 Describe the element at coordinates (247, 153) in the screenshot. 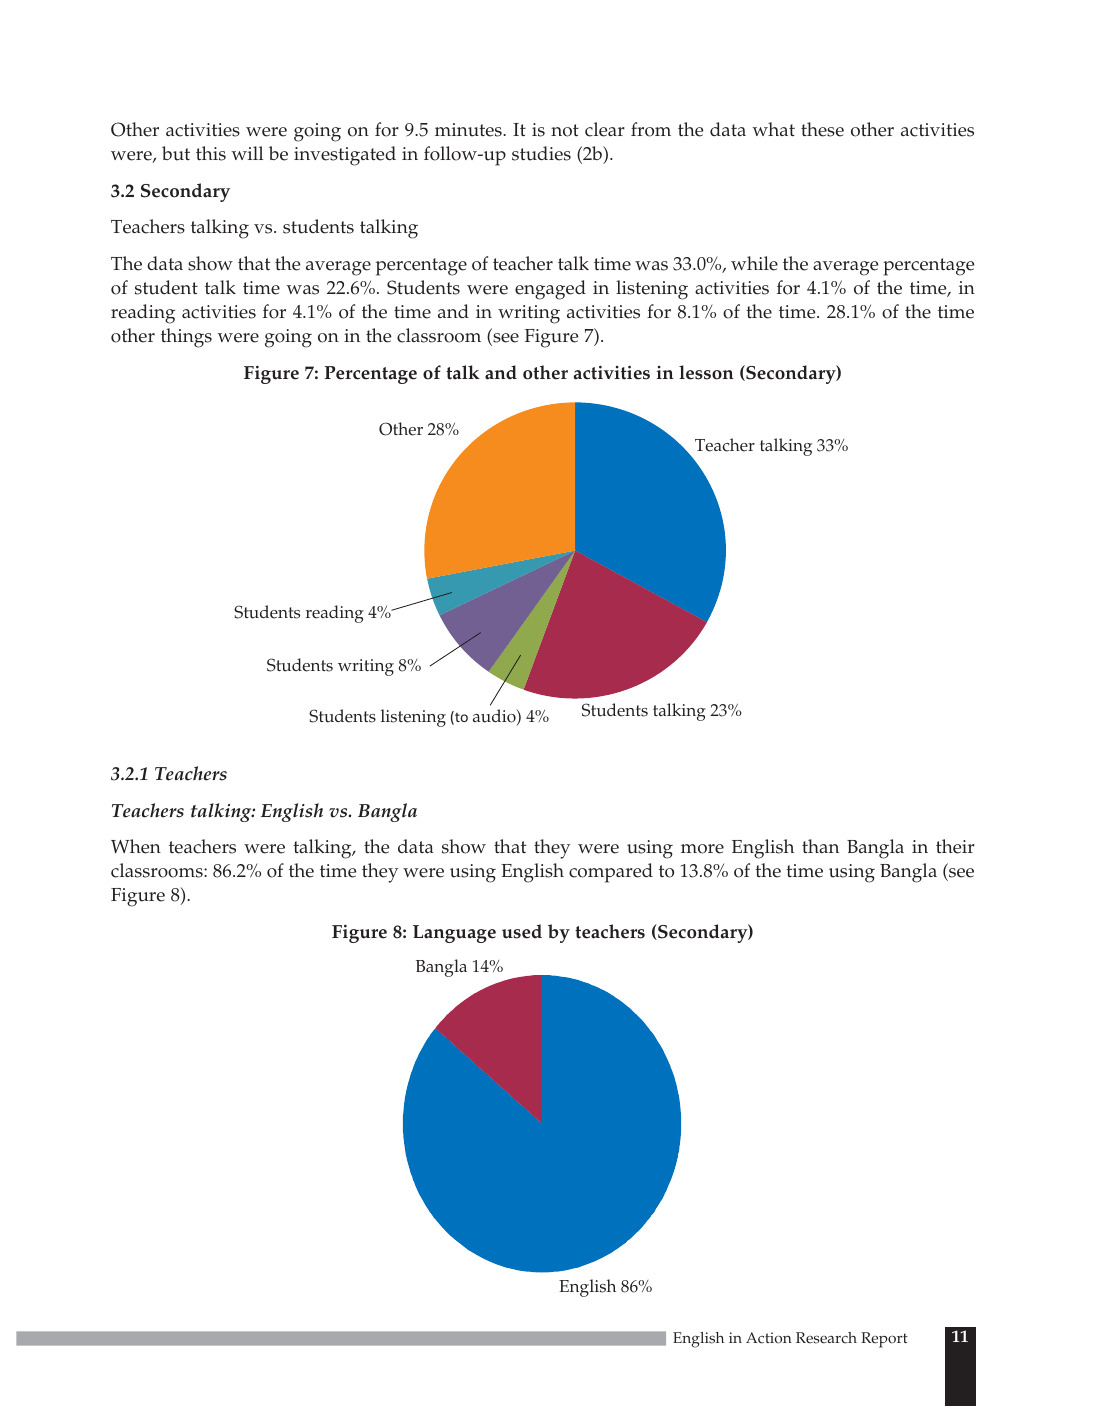

I see `will` at that location.
